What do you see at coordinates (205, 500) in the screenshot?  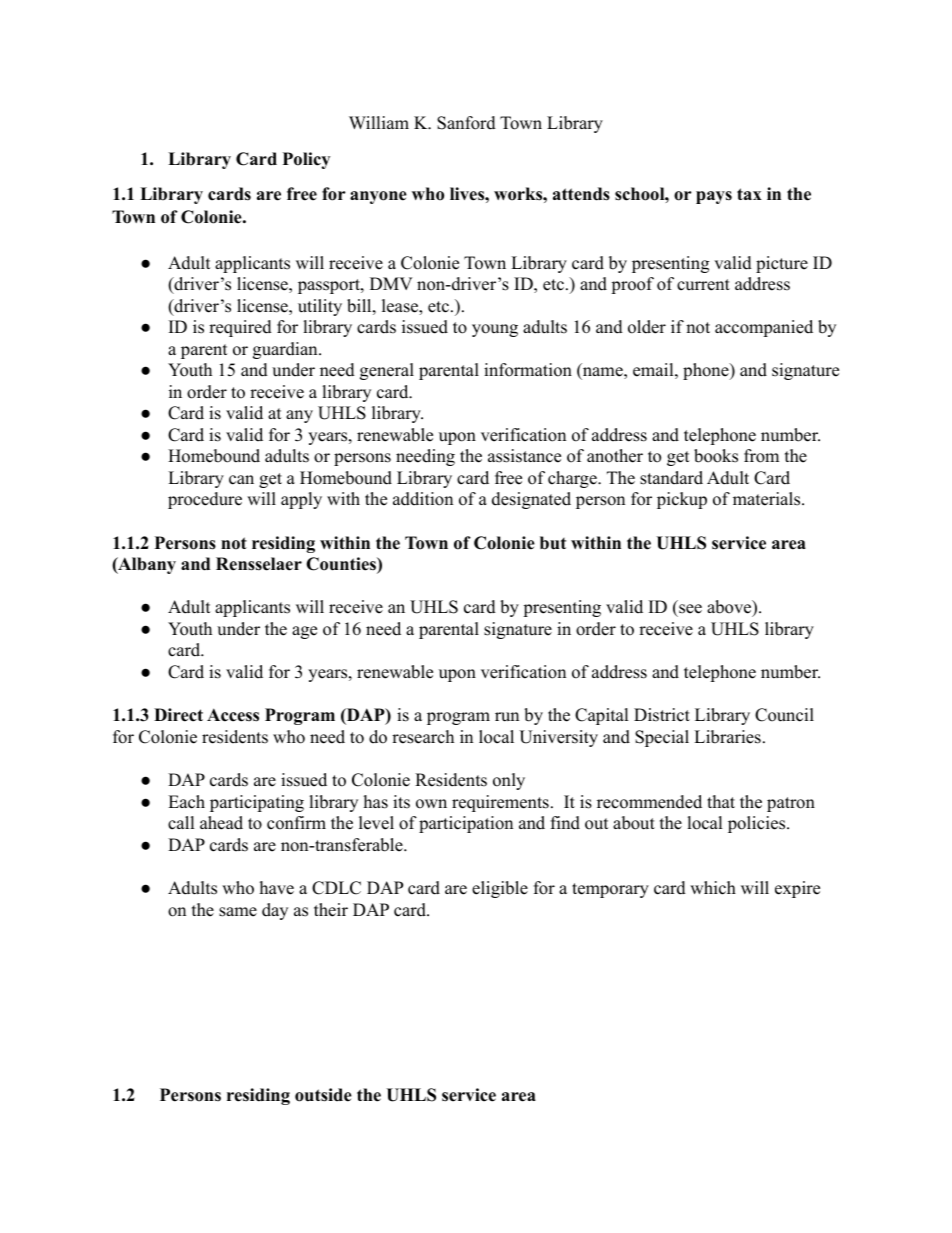 I see `procedure` at bounding box center [205, 500].
